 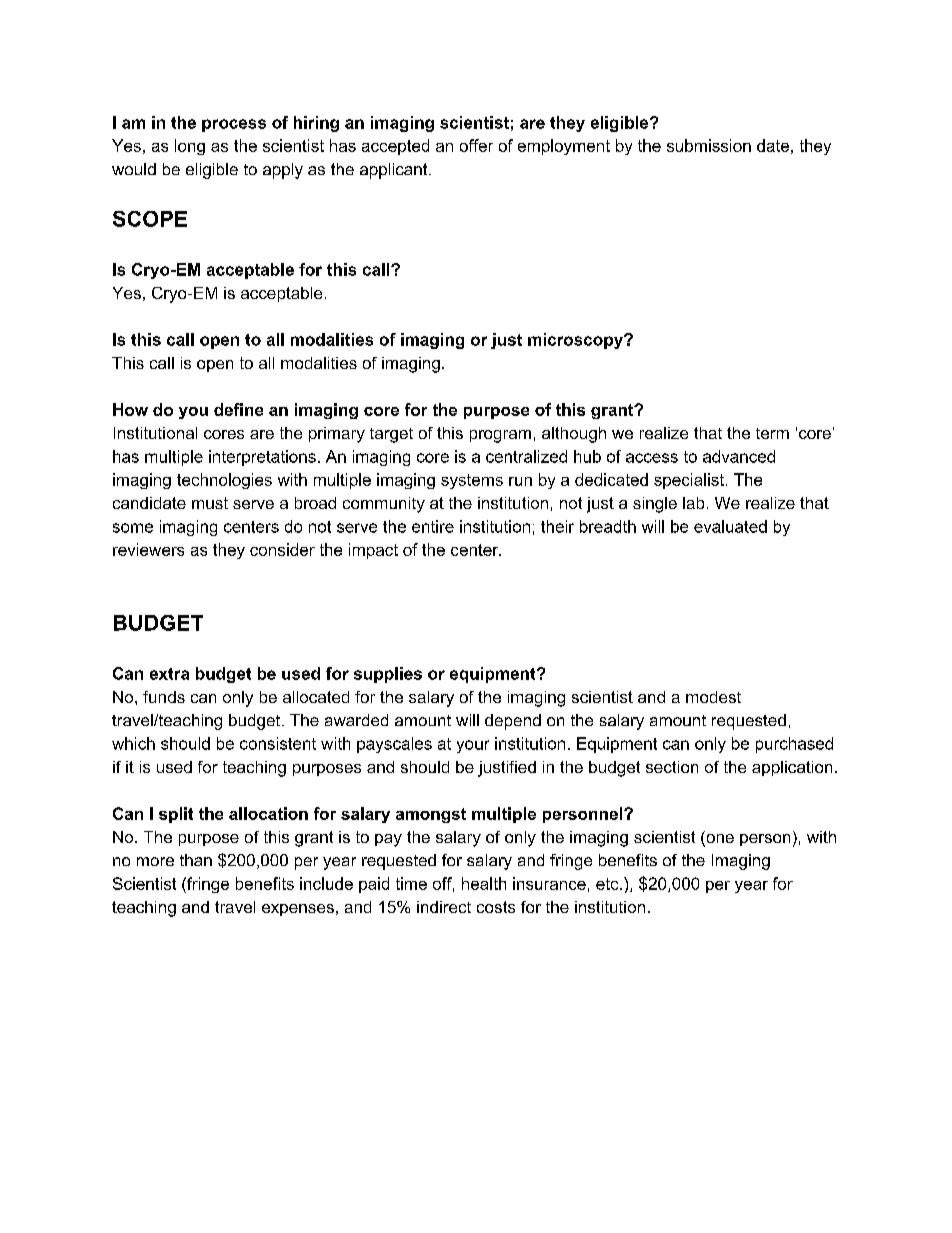 I want to click on evaluated, so click(x=730, y=526).
